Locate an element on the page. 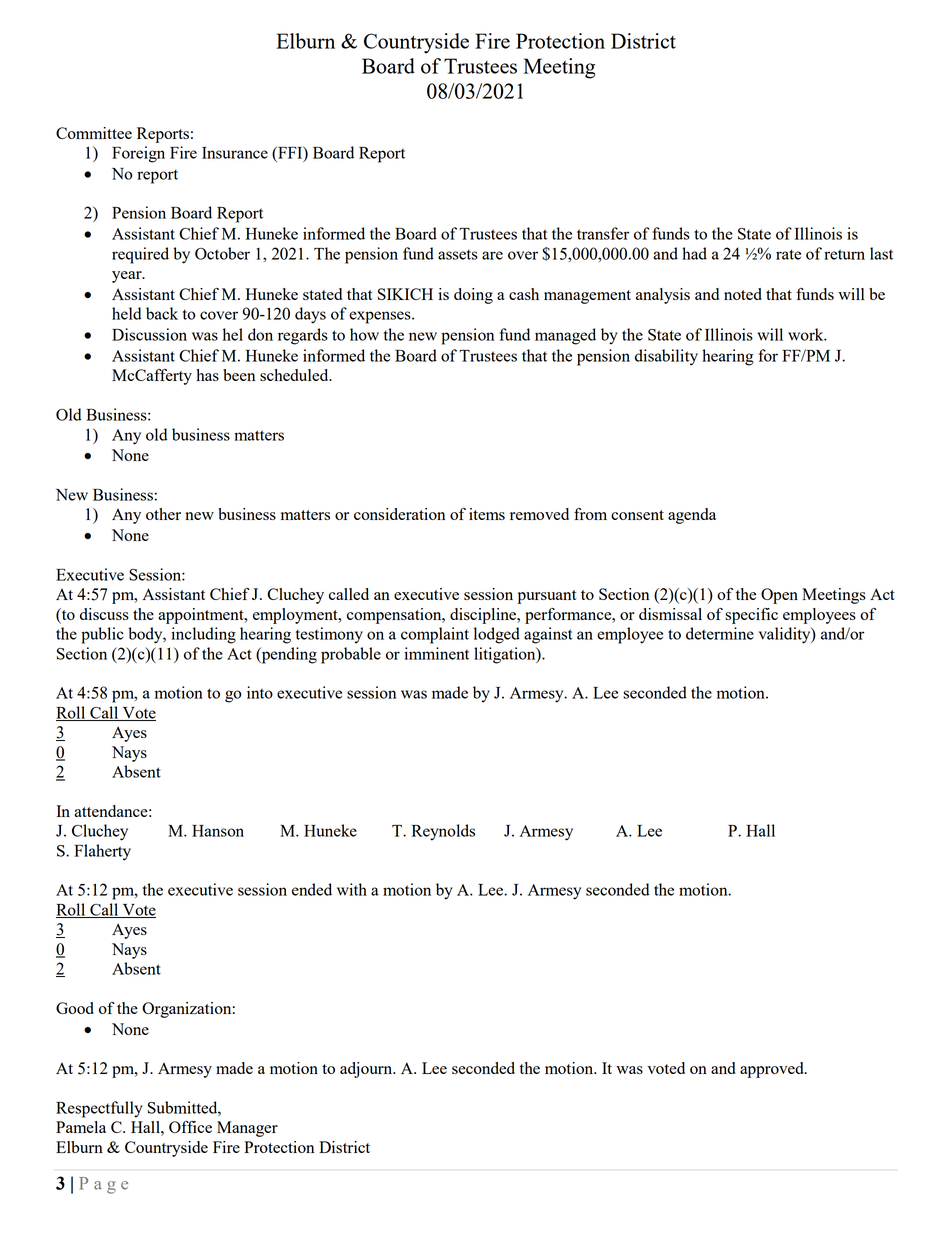 The image size is (952, 1233). Office is located at coordinates (190, 1127).
